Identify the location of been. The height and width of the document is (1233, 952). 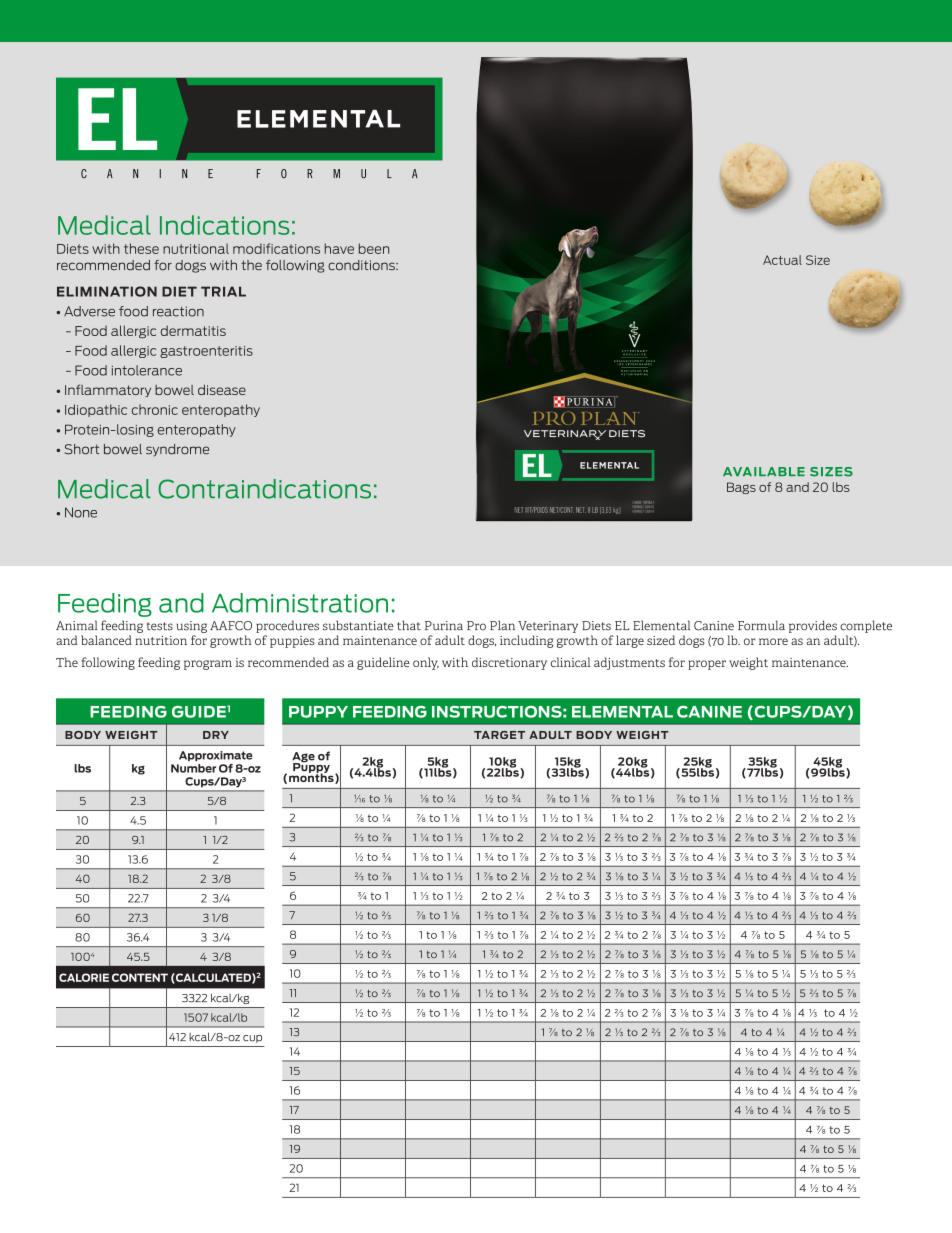
(374, 248).
